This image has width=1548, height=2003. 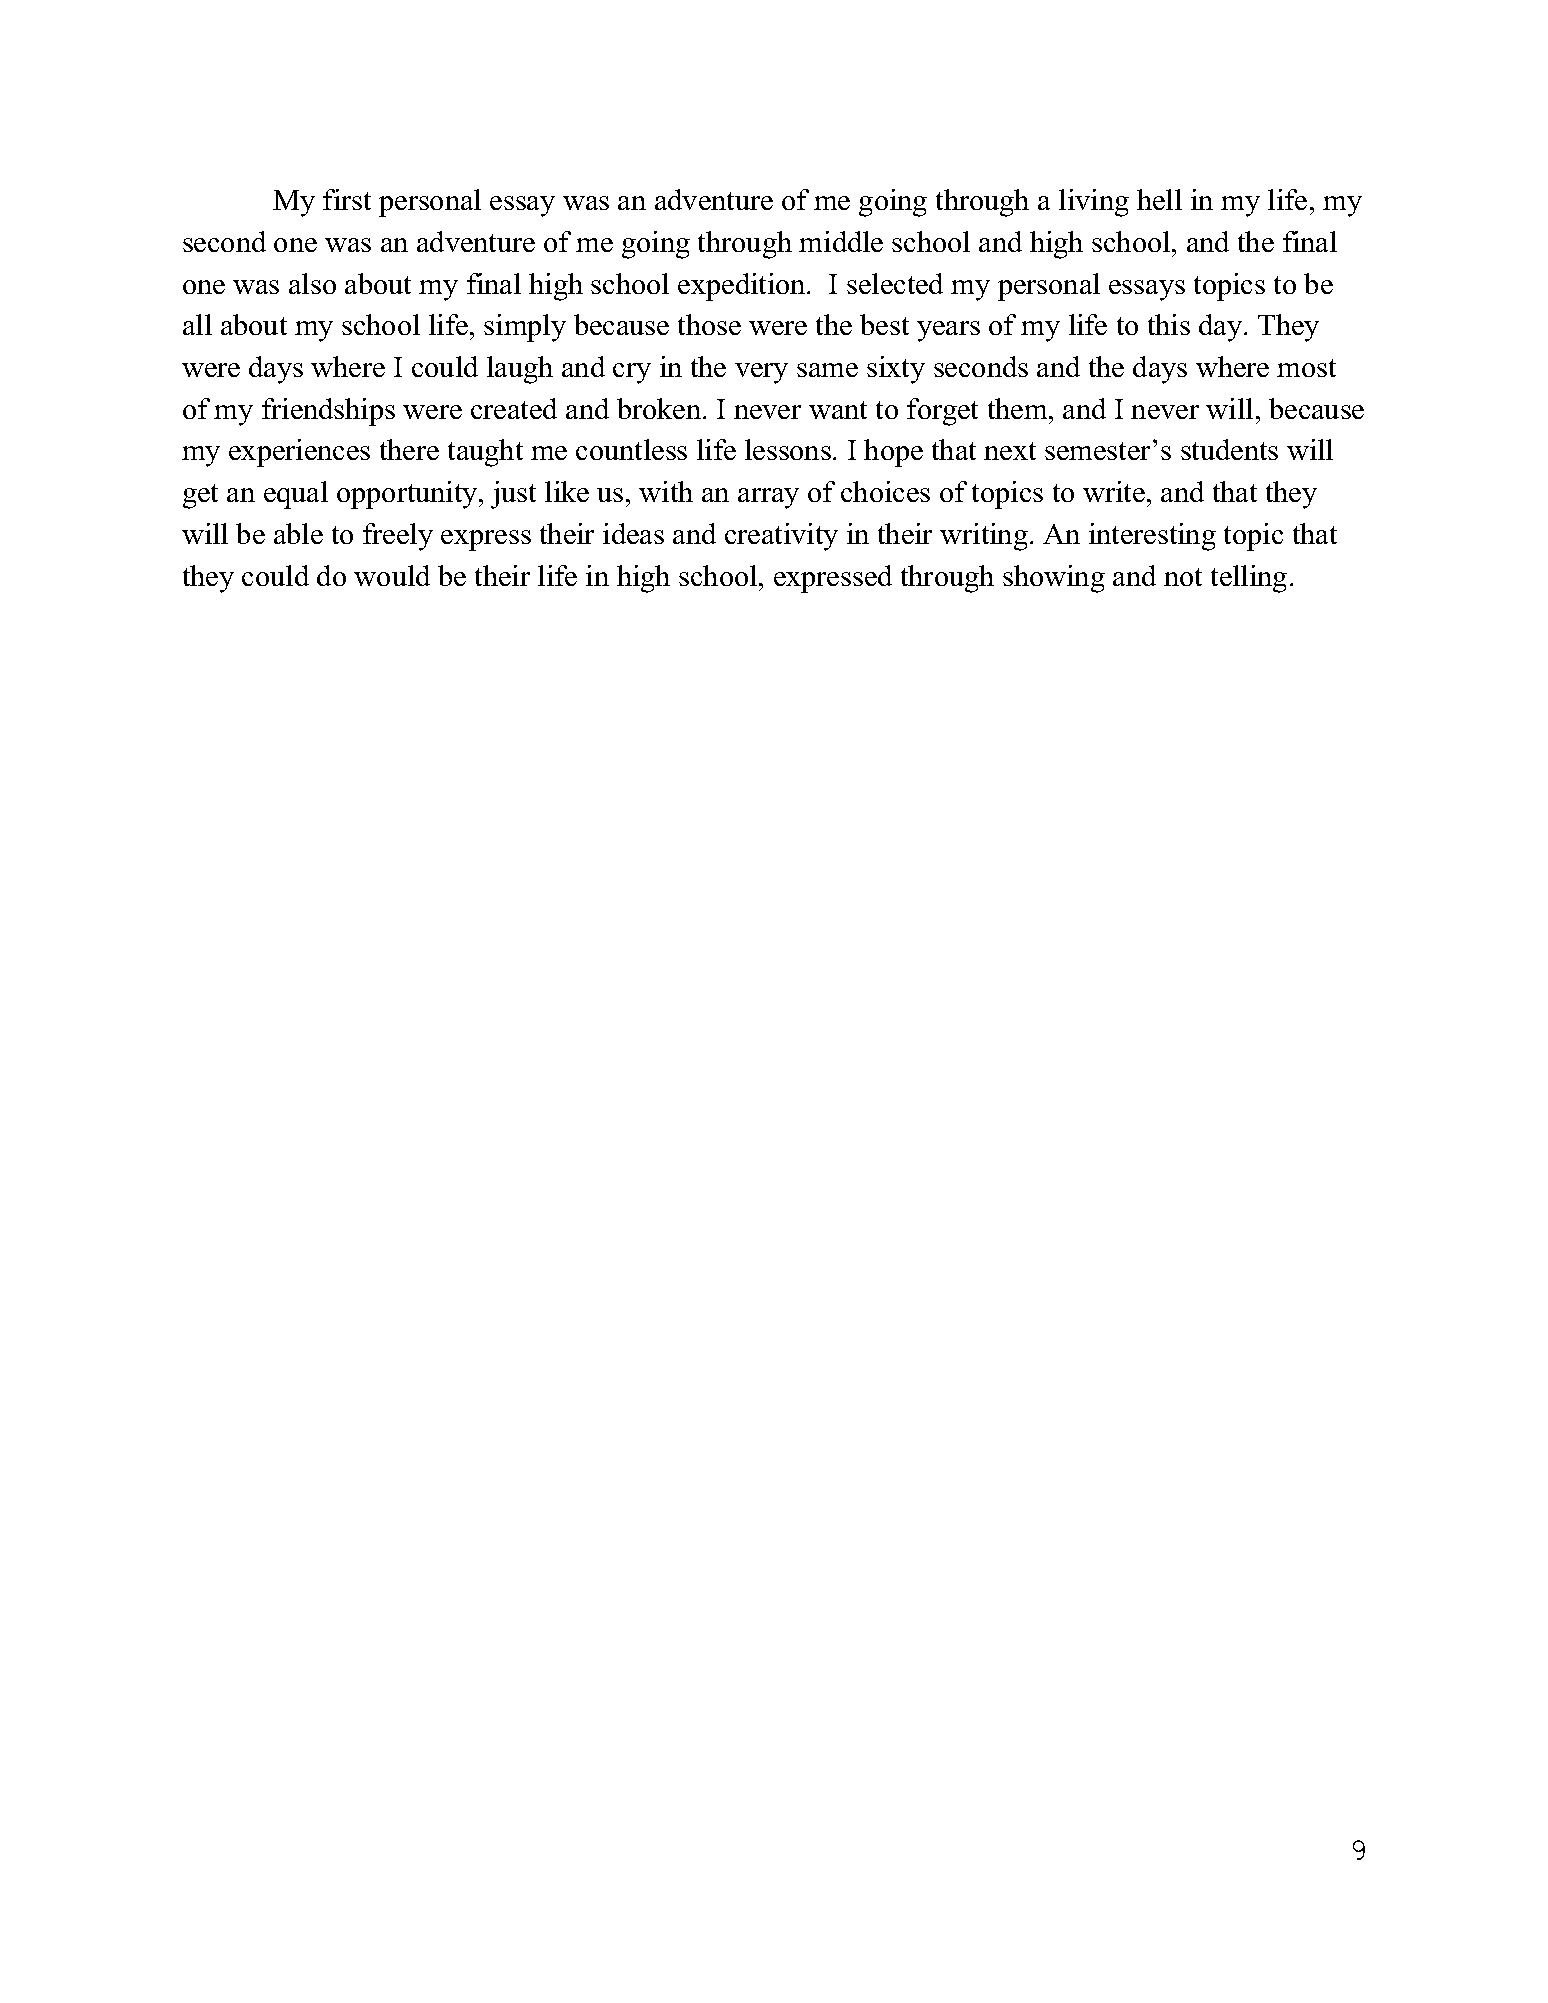 What do you see at coordinates (1169, 324) in the image?
I see `this` at bounding box center [1169, 324].
